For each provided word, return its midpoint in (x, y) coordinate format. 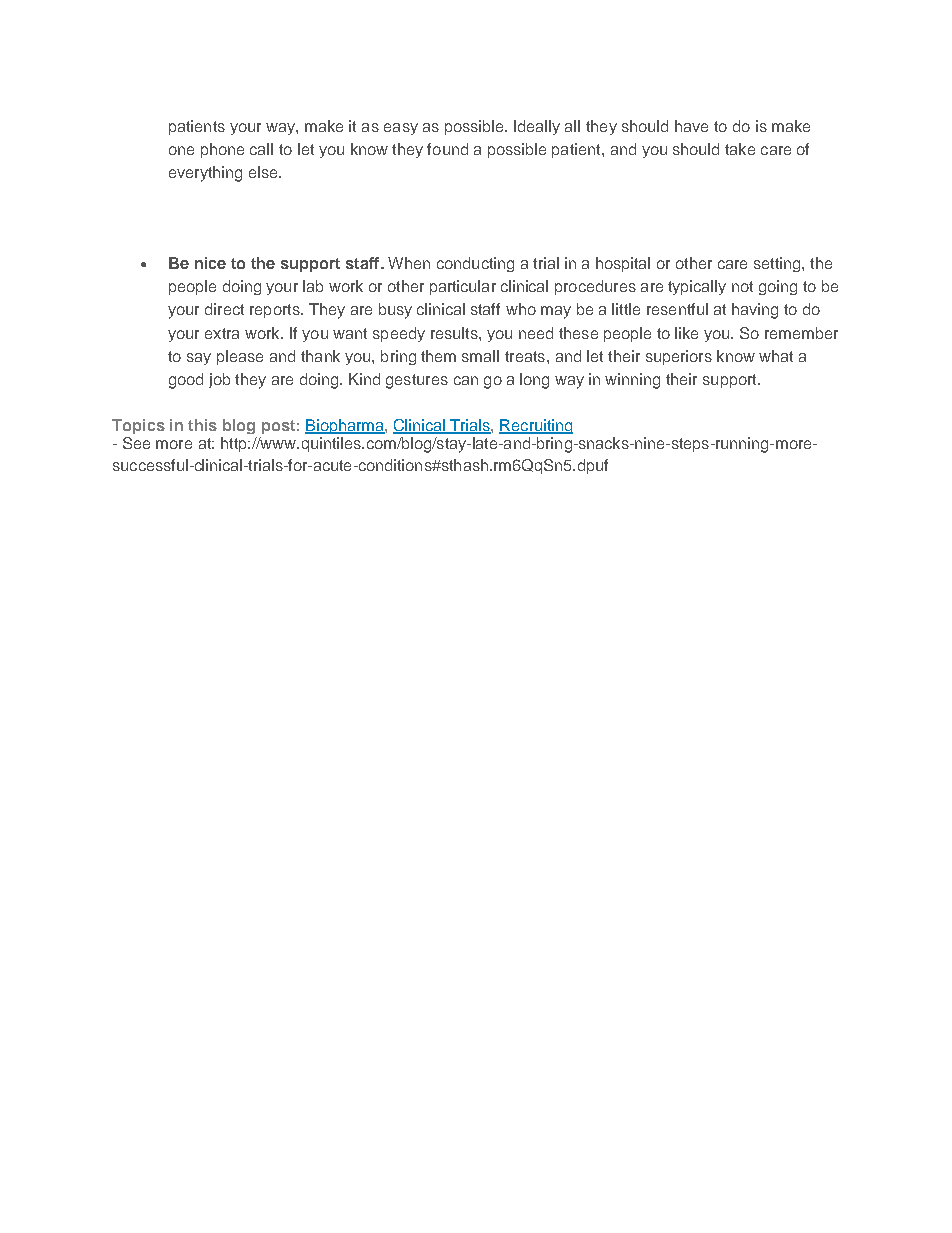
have (691, 126)
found (447, 149)
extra (222, 333)
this (202, 425)
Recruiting (536, 426)
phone (222, 150)
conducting (475, 264)
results (455, 333)
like (686, 333)
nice (210, 263)
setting (778, 264)
